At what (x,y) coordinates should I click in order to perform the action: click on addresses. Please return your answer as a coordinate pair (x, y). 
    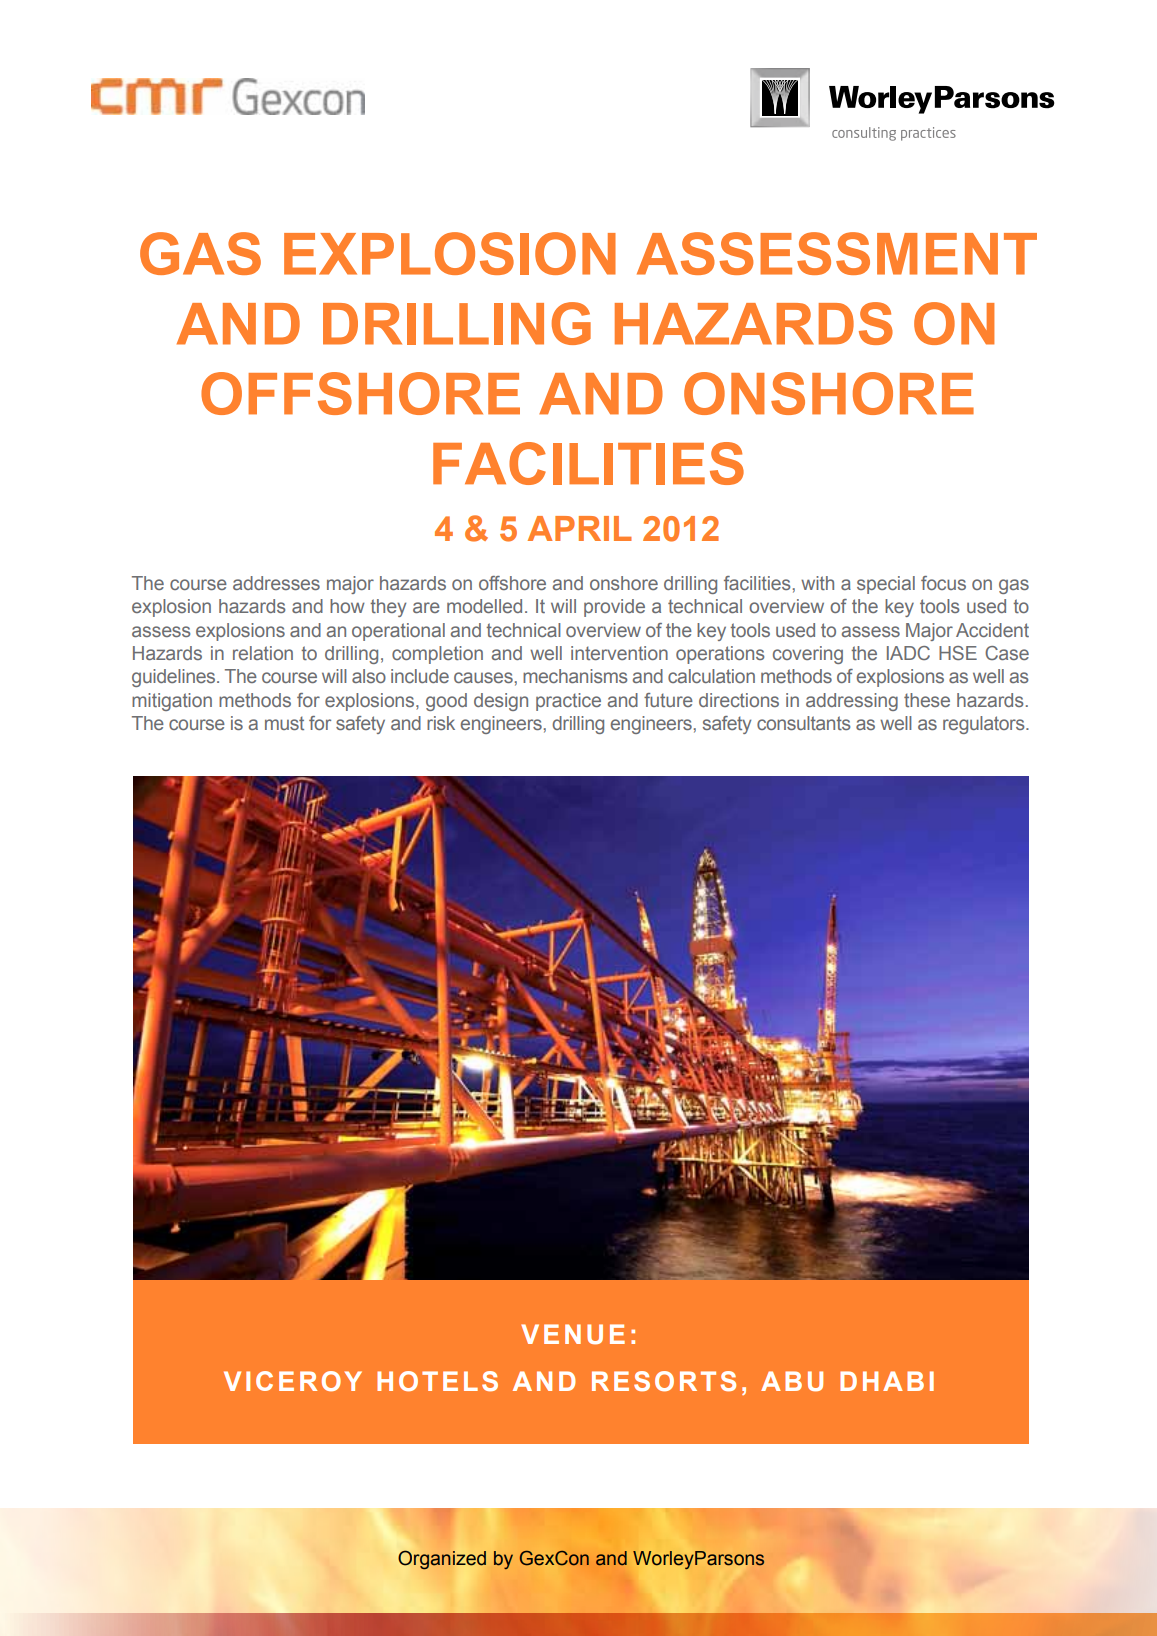
    Looking at the image, I should click on (276, 583).
